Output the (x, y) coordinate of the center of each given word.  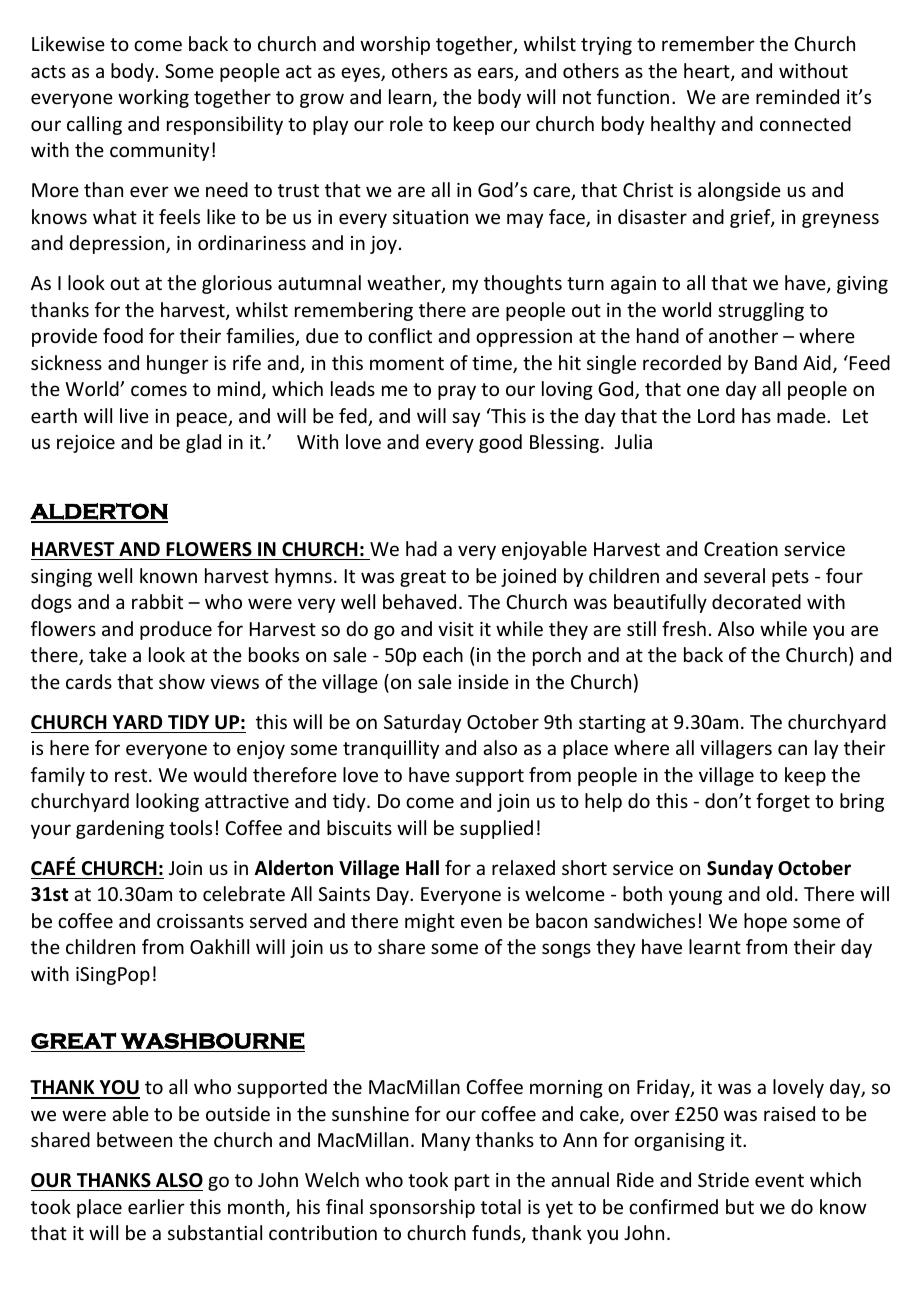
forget (783, 802)
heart (708, 72)
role (406, 123)
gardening (120, 829)
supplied (496, 829)
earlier (156, 1206)
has (756, 415)
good (500, 443)
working (153, 98)
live (134, 415)
